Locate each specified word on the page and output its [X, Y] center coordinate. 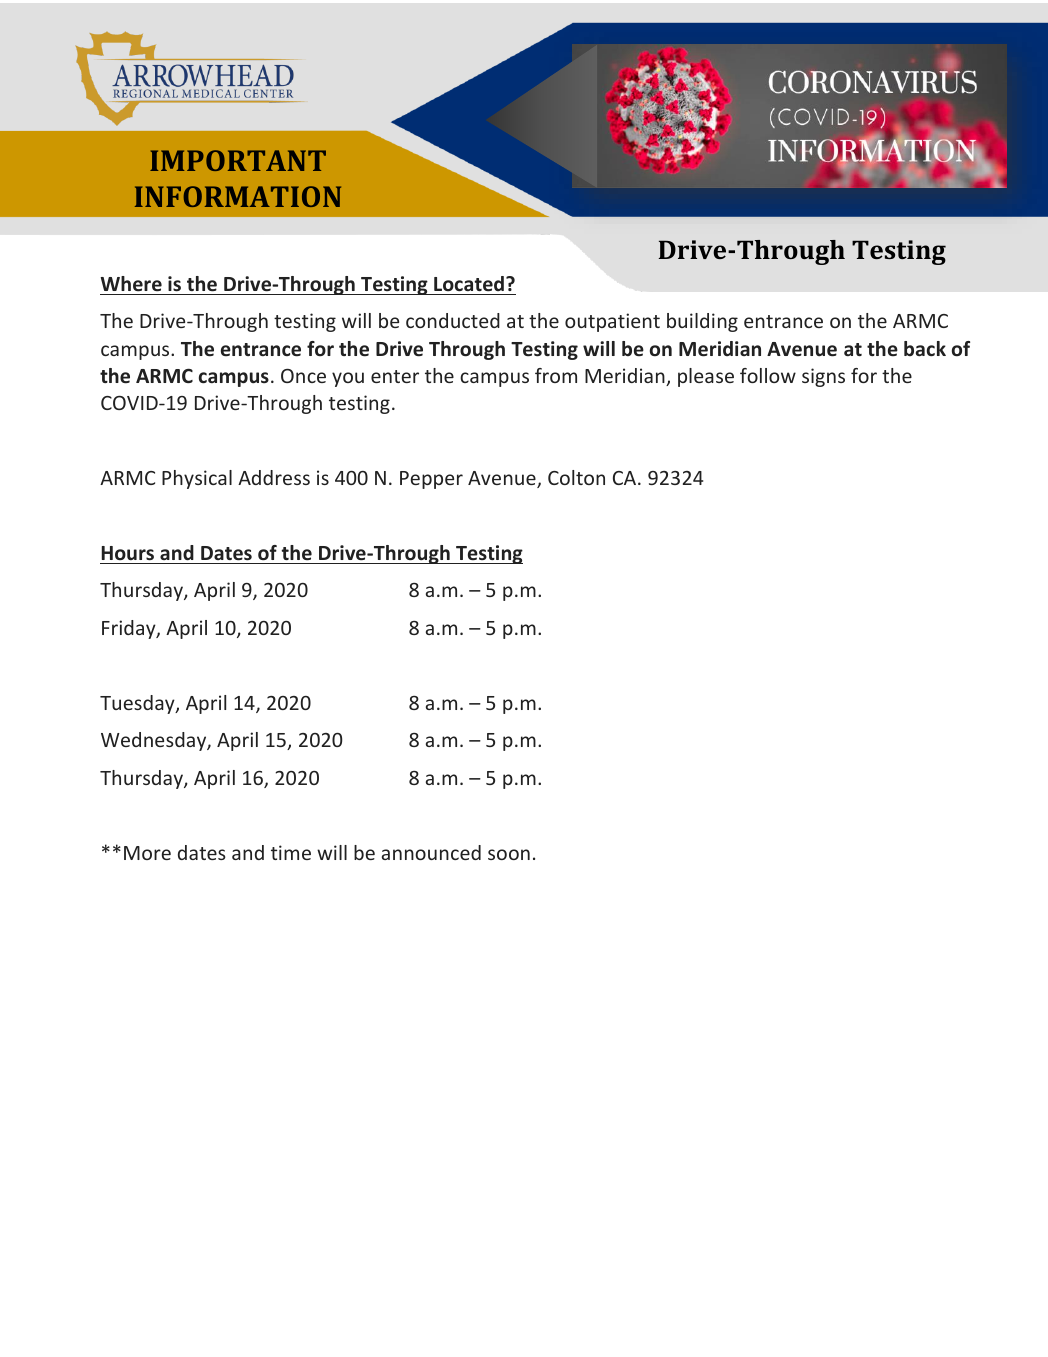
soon [509, 854]
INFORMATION [238, 196]
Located [470, 284]
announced [431, 852]
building [702, 322]
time [291, 852]
